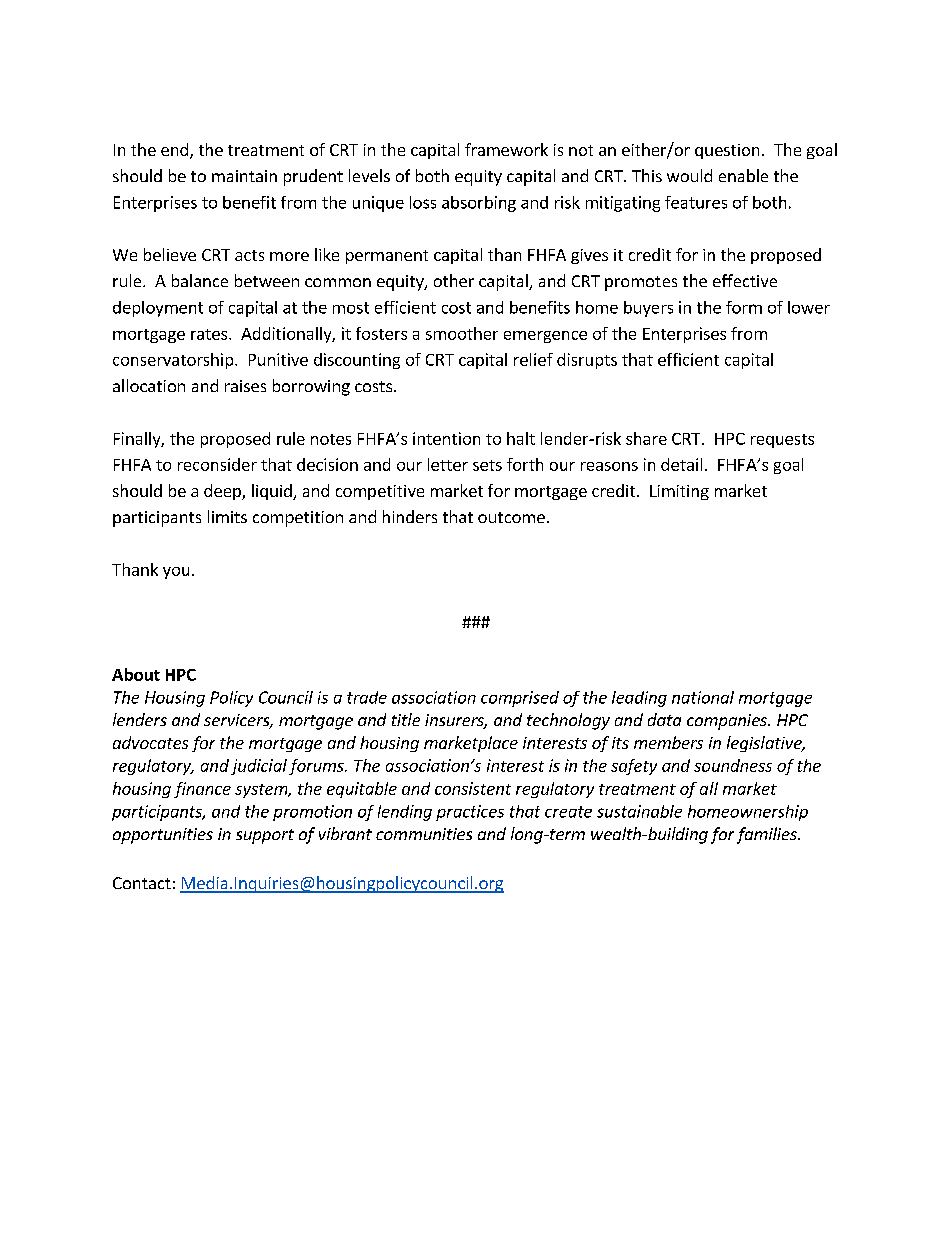 The width and height of the screenshot is (952, 1233). What do you see at coordinates (244, 176) in the screenshot?
I see `maintain` at bounding box center [244, 176].
